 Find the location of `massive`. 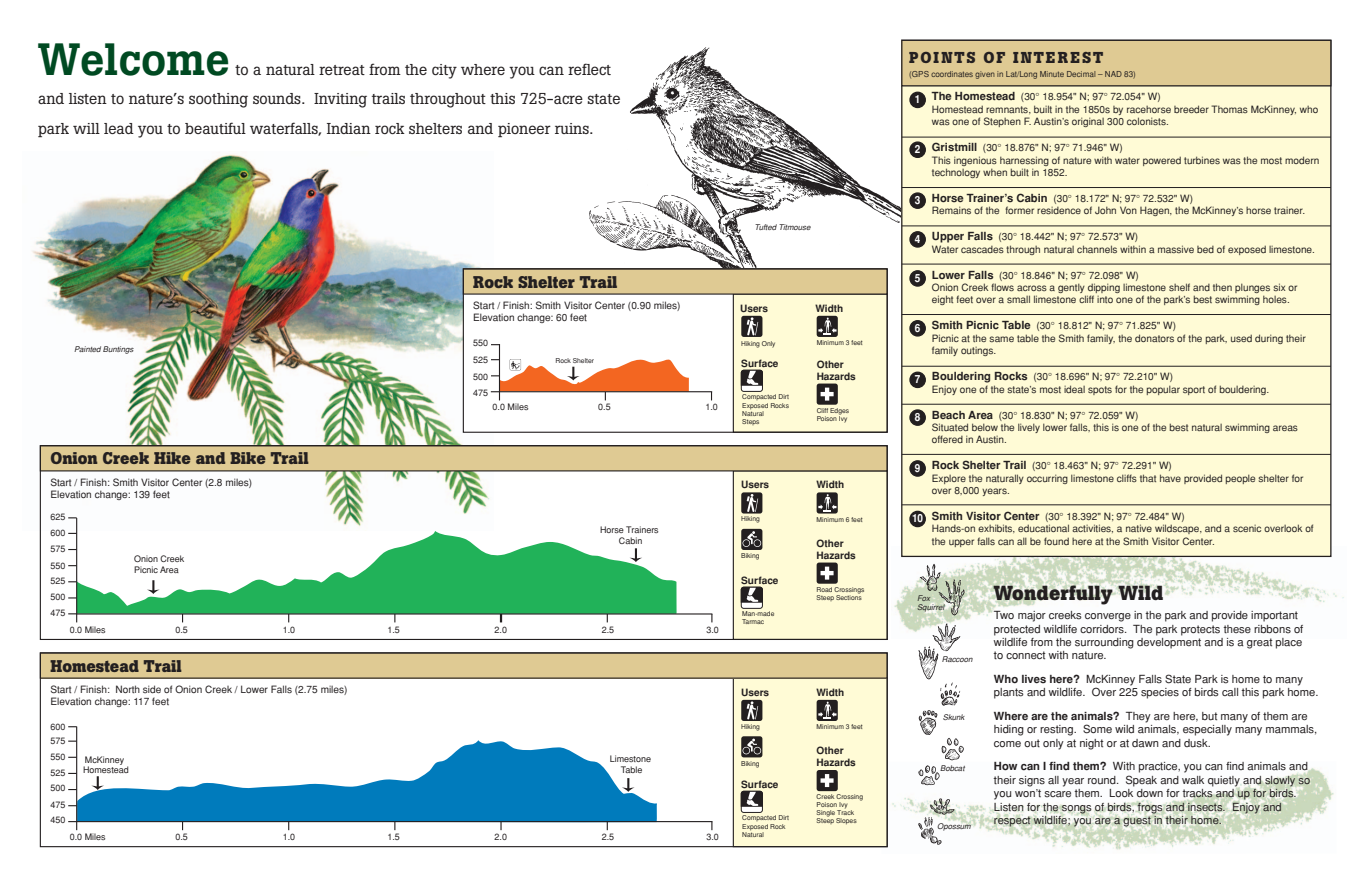

massive is located at coordinates (1176, 249).
